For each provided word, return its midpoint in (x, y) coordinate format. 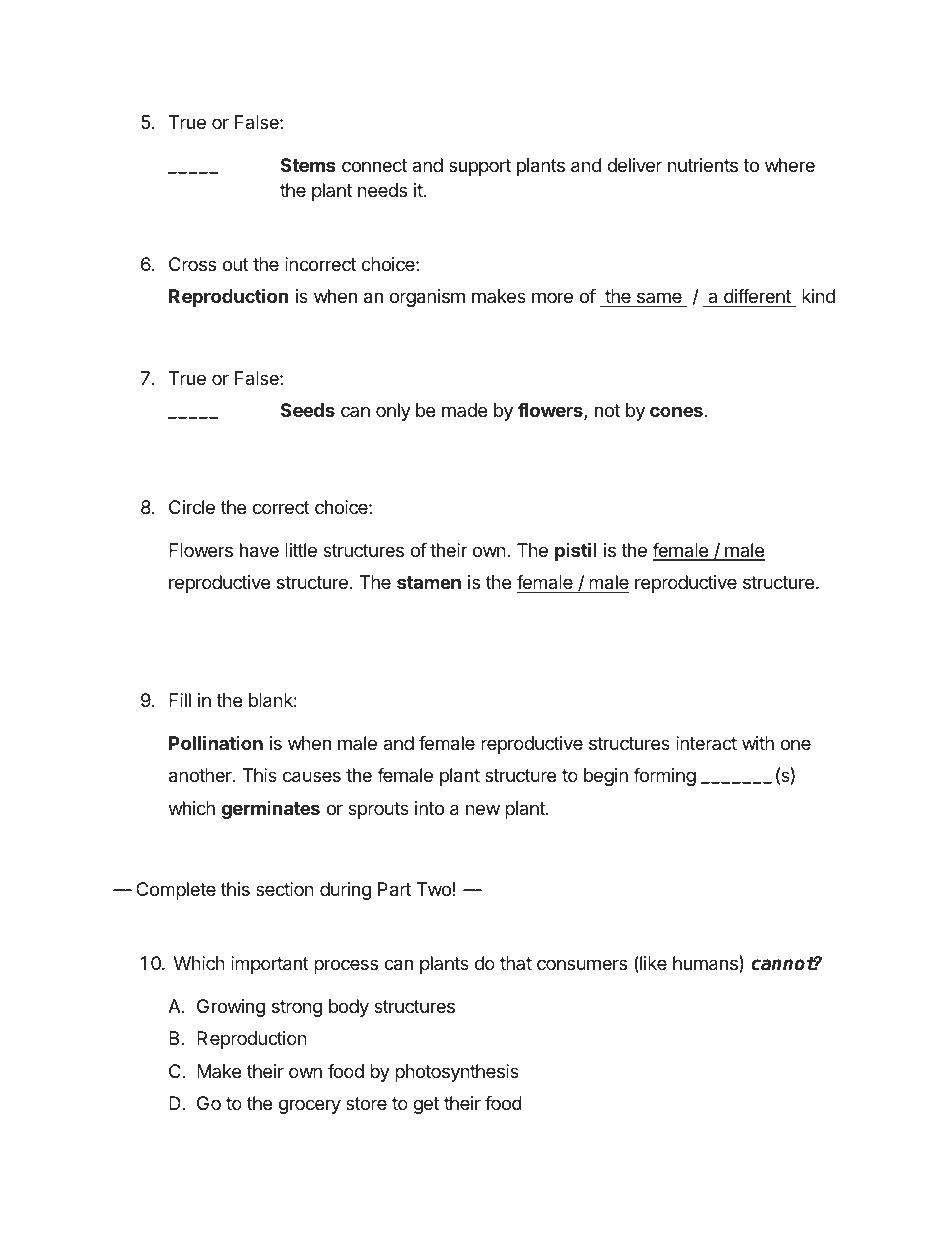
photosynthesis (457, 1073)
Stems (308, 165)
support (480, 167)
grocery (310, 1106)
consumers (582, 964)
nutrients (703, 165)
